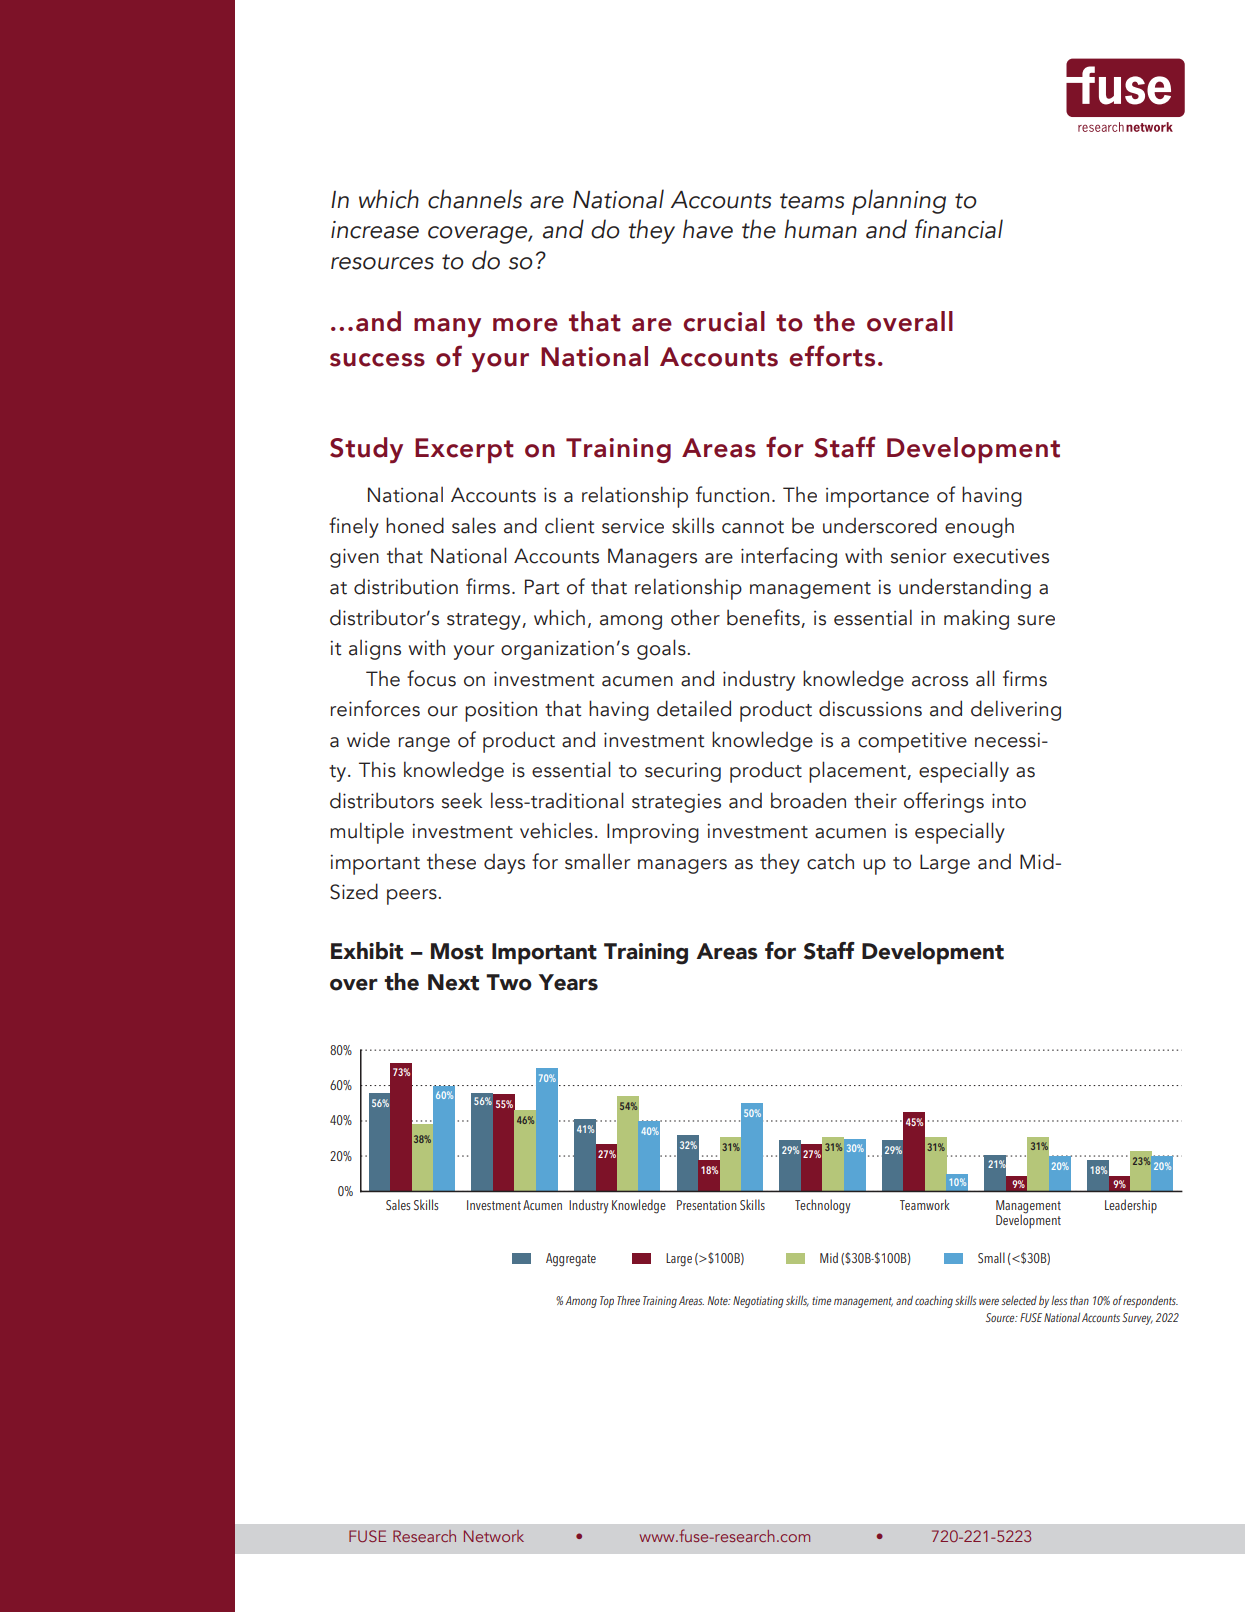  What do you see at coordinates (494, 1536) in the screenshot?
I see `Network` at bounding box center [494, 1536].
